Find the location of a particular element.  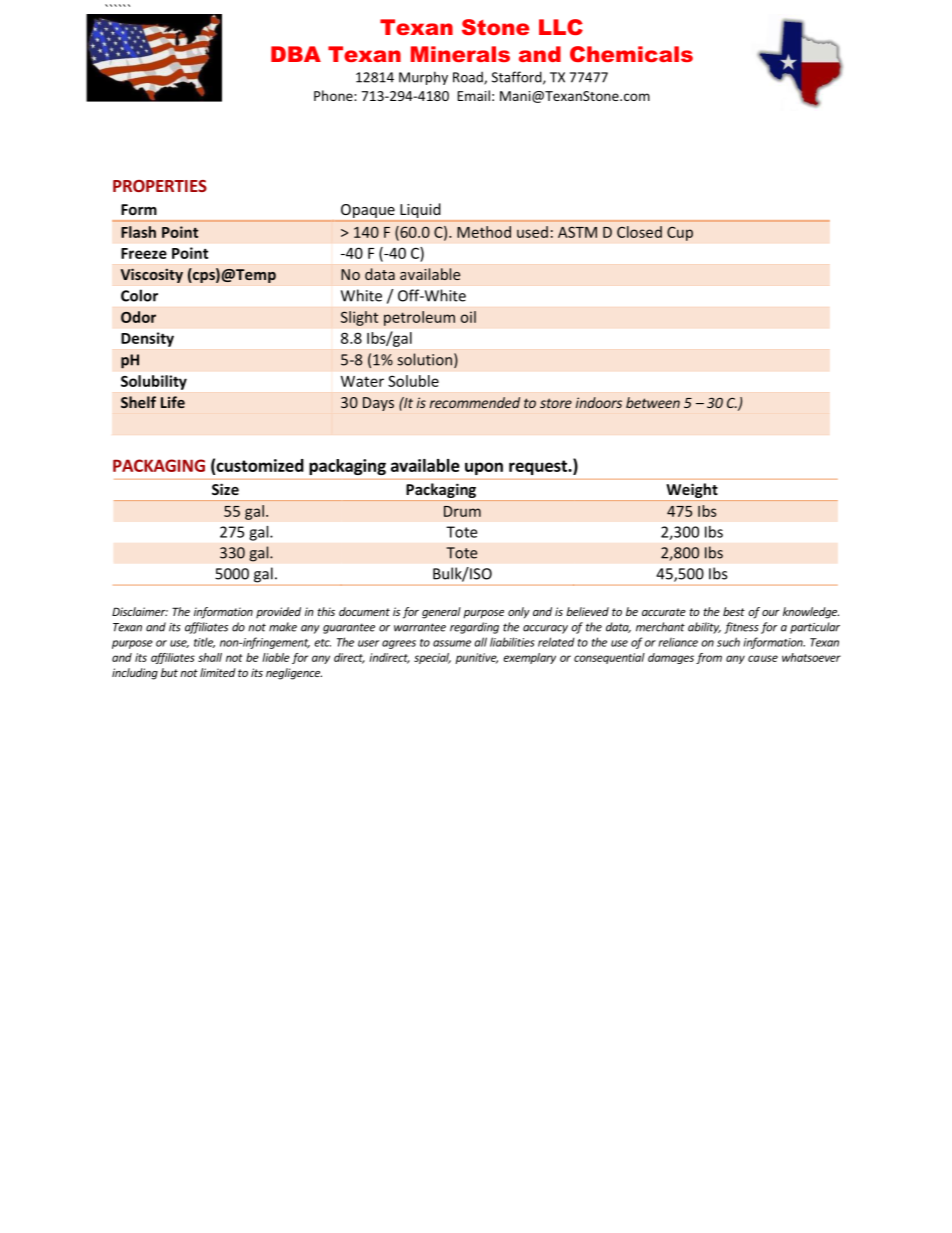

DBA is located at coordinates (296, 54).
